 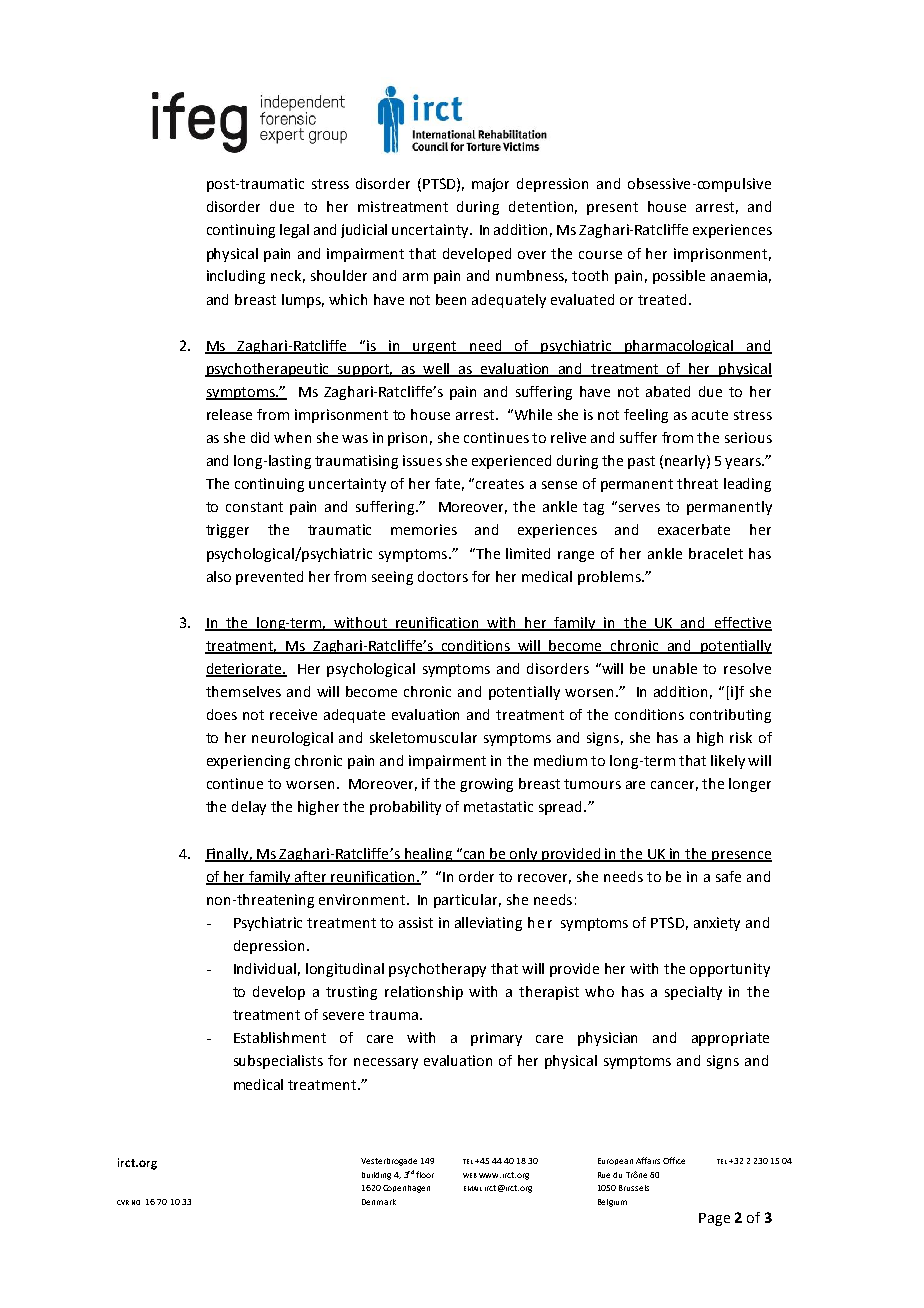 What do you see at coordinates (488, 924) in the image?
I see `alleviating` at bounding box center [488, 924].
